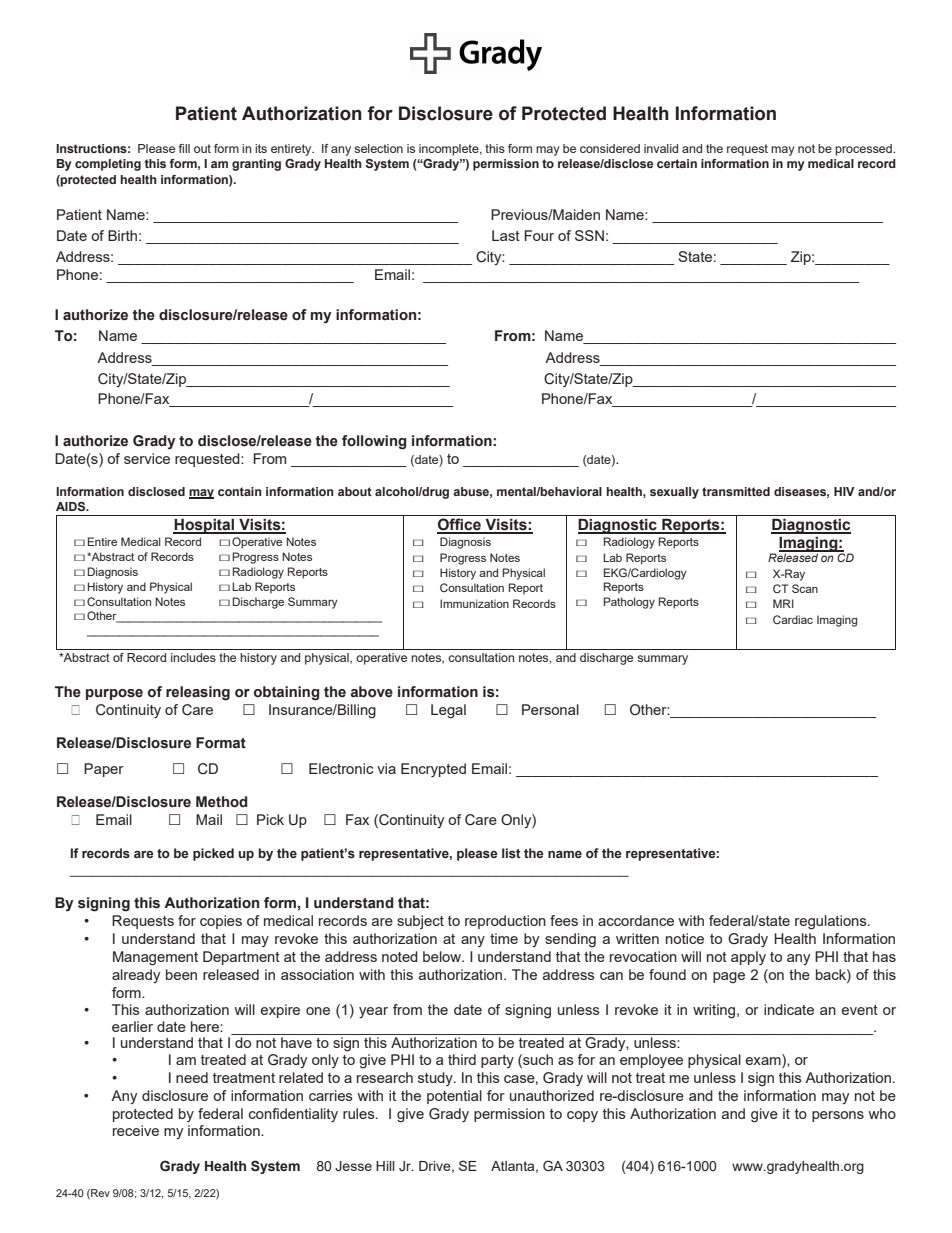 This screenshot has width=952, height=1233. What do you see at coordinates (511, 853) in the screenshot?
I see `list` at bounding box center [511, 853].
